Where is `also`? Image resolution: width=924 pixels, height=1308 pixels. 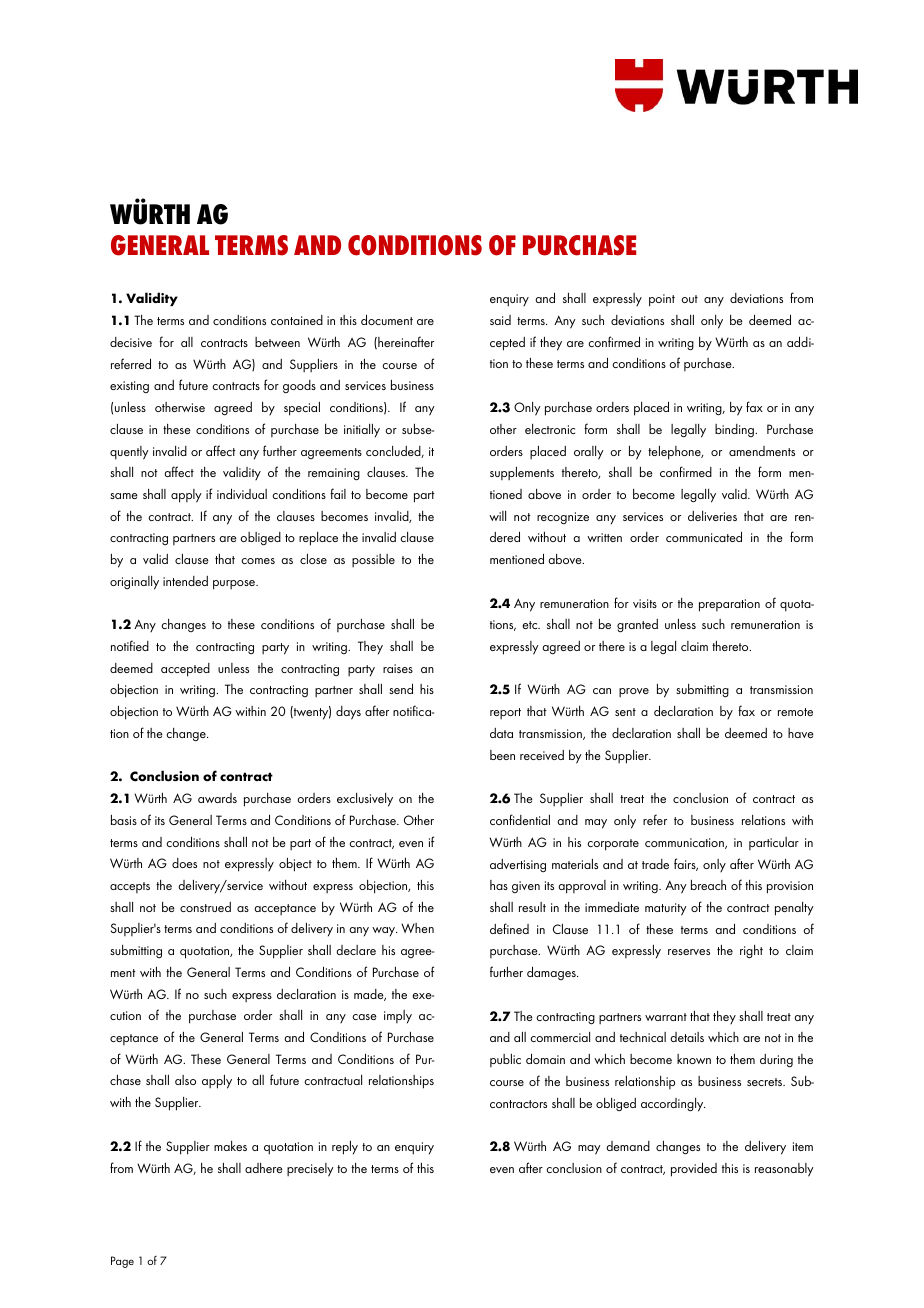
also is located at coordinates (185, 1080).
